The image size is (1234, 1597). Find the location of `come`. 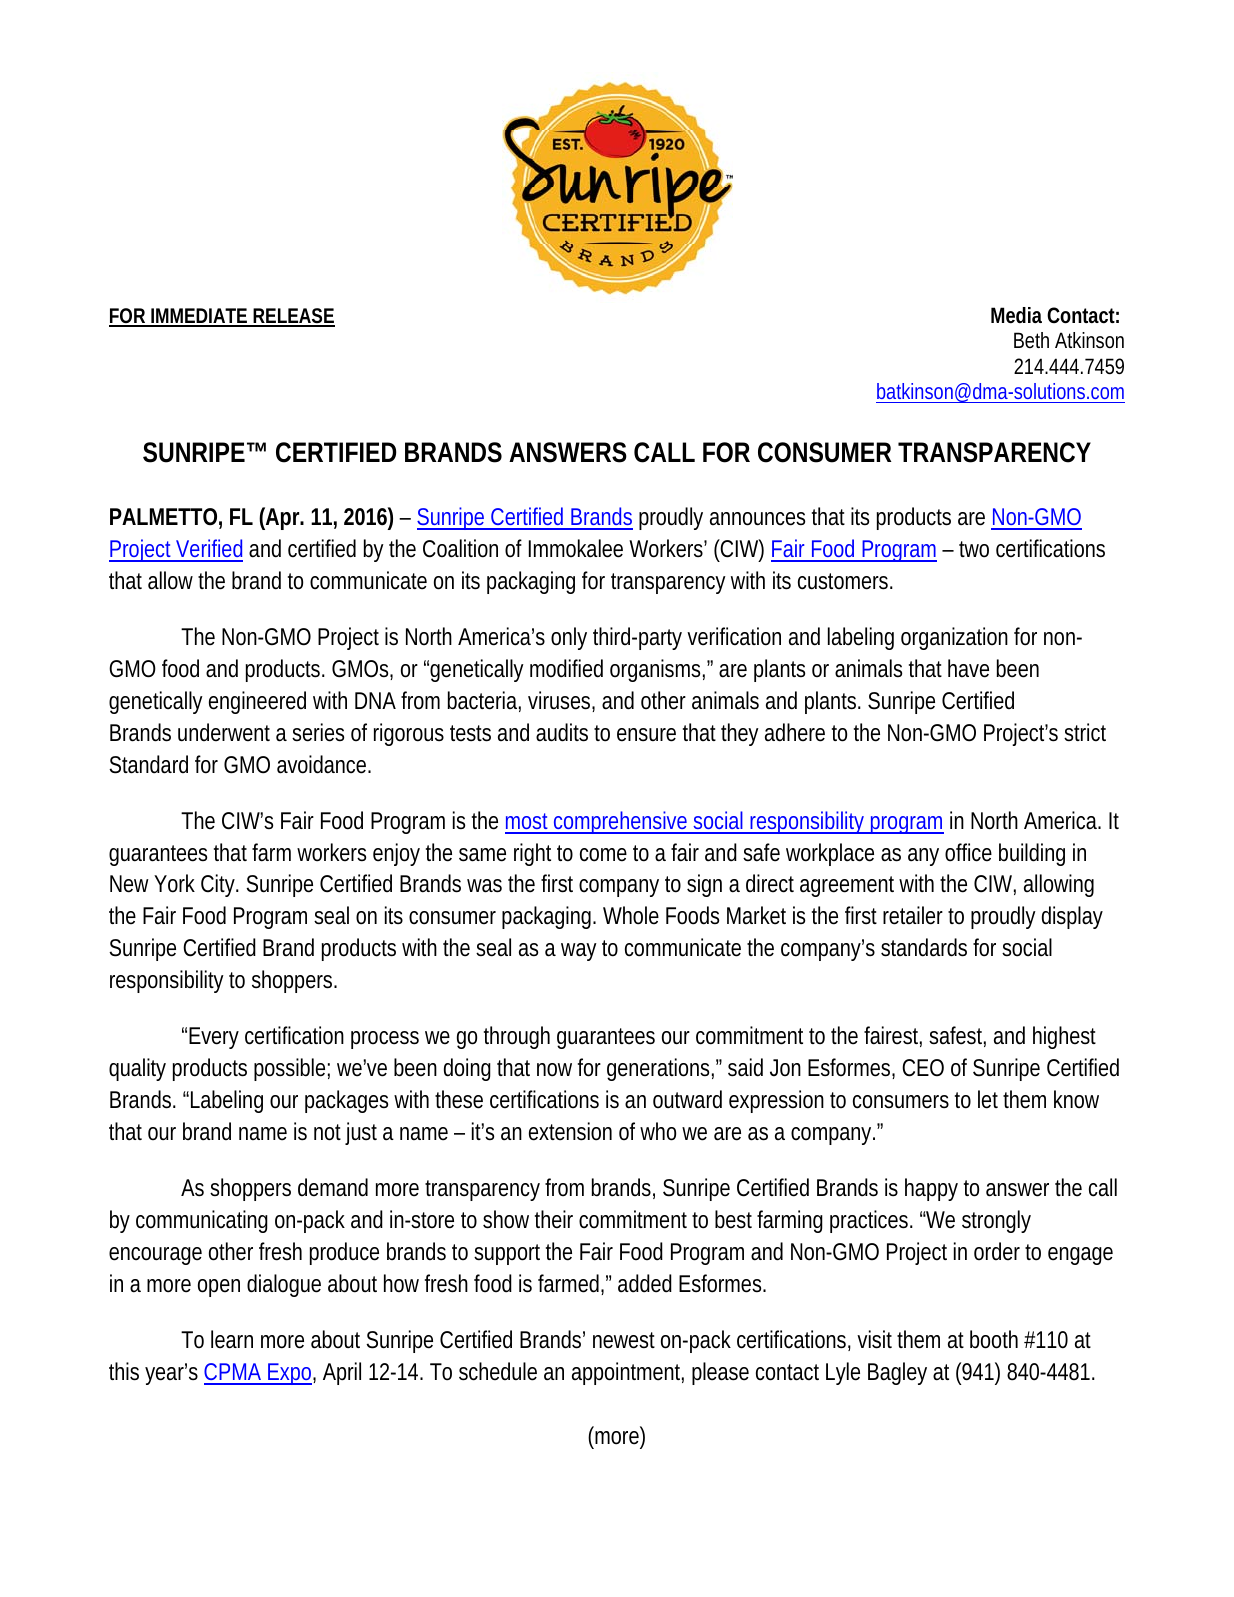

come is located at coordinates (603, 855).
